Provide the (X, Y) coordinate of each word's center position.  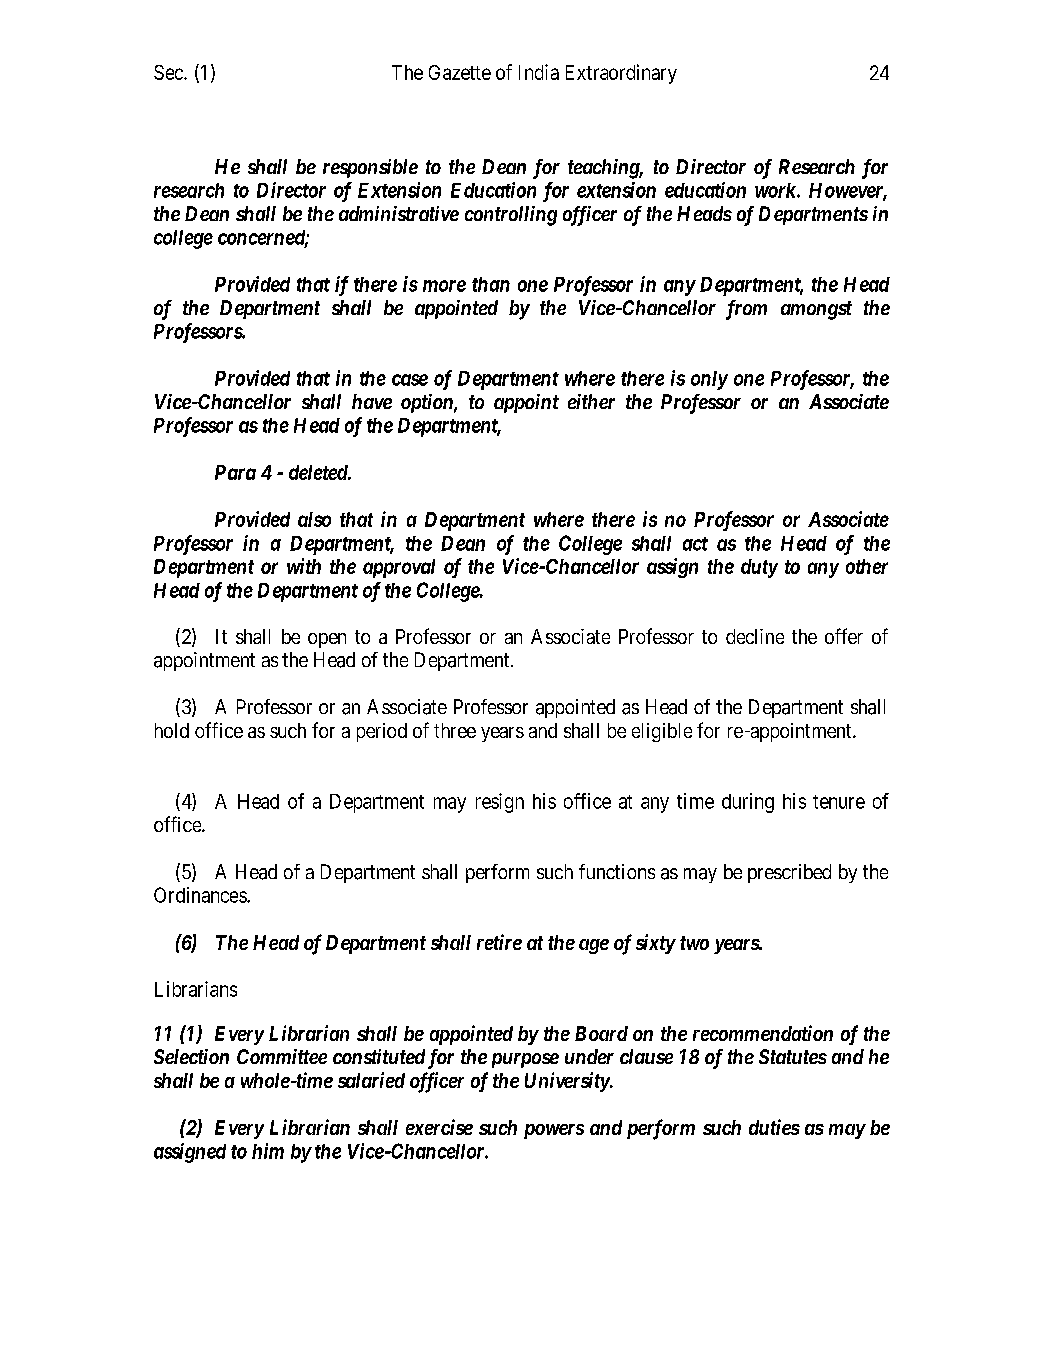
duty (759, 568)
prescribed (789, 873)
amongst (816, 310)
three (455, 730)
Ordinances (201, 895)
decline (755, 636)
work (776, 190)
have (372, 401)
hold (172, 730)
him (268, 1151)
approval (399, 568)
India (539, 72)
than (491, 284)
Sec (169, 72)
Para (235, 472)
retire (499, 942)
